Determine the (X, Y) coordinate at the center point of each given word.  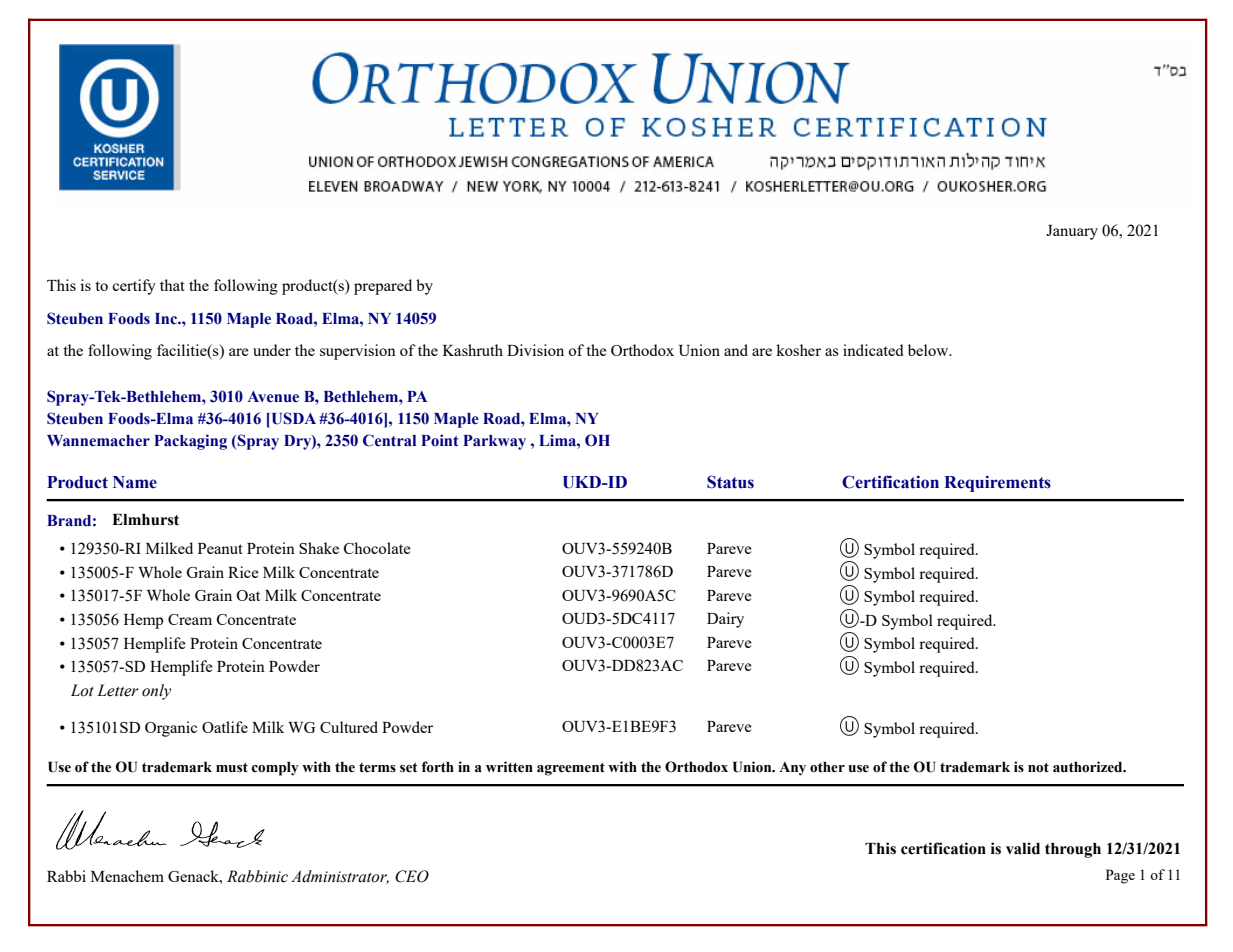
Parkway (494, 442)
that (172, 285)
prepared (383, 287)
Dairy (725, 620)
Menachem (127, 876)
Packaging (190, 442)
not (1038, 768)
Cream (190, 619)
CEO (412, 876)
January (1072, 232)
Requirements (997, 483)
